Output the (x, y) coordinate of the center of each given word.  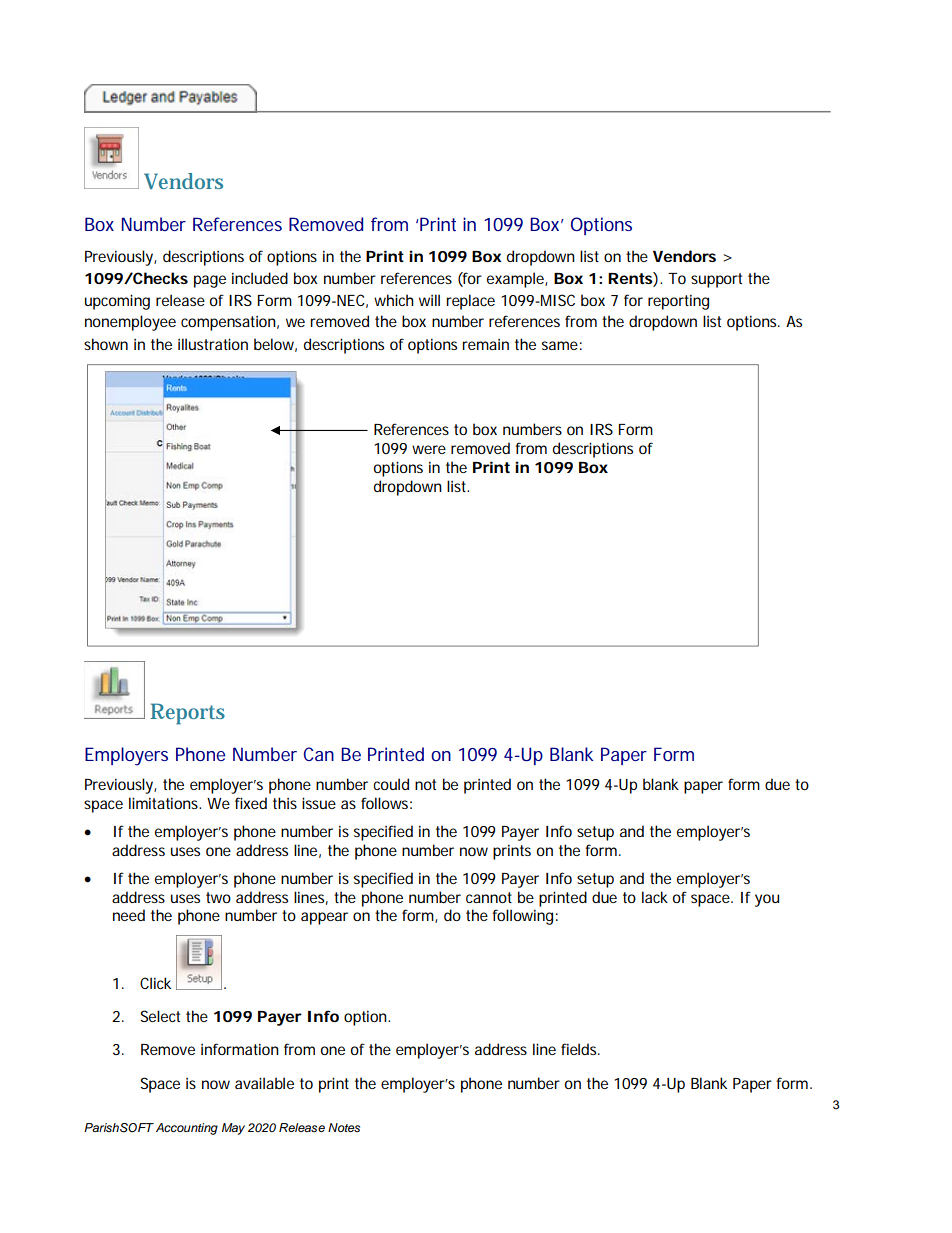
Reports (187, 714)
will (429, 300)
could (391, 784)
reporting (678, 302)
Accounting (187, 1129)
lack (655, 897)
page (210, 281)
